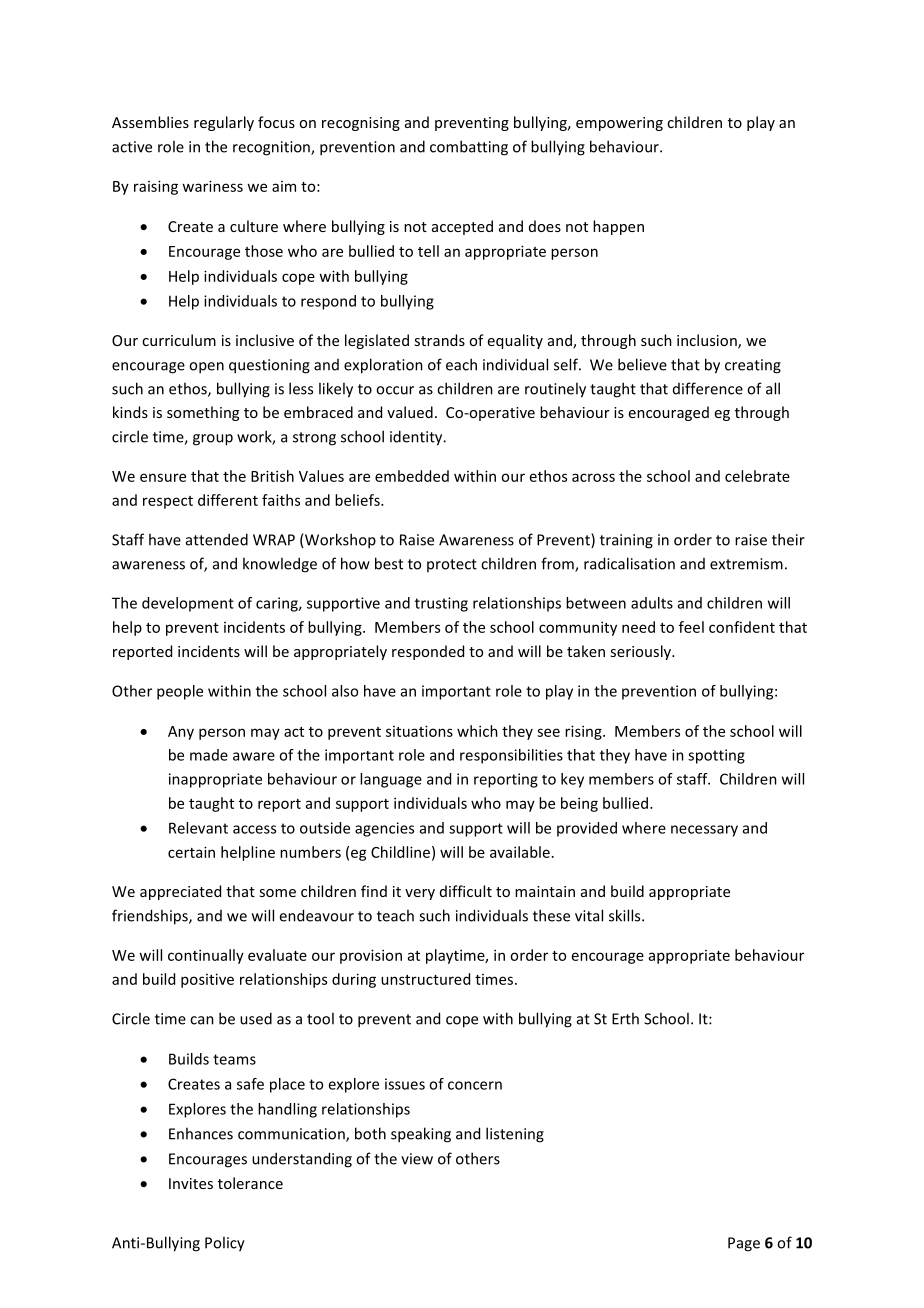 The image size is (924, 1308). I want to click on difference, so click(708, 388).
